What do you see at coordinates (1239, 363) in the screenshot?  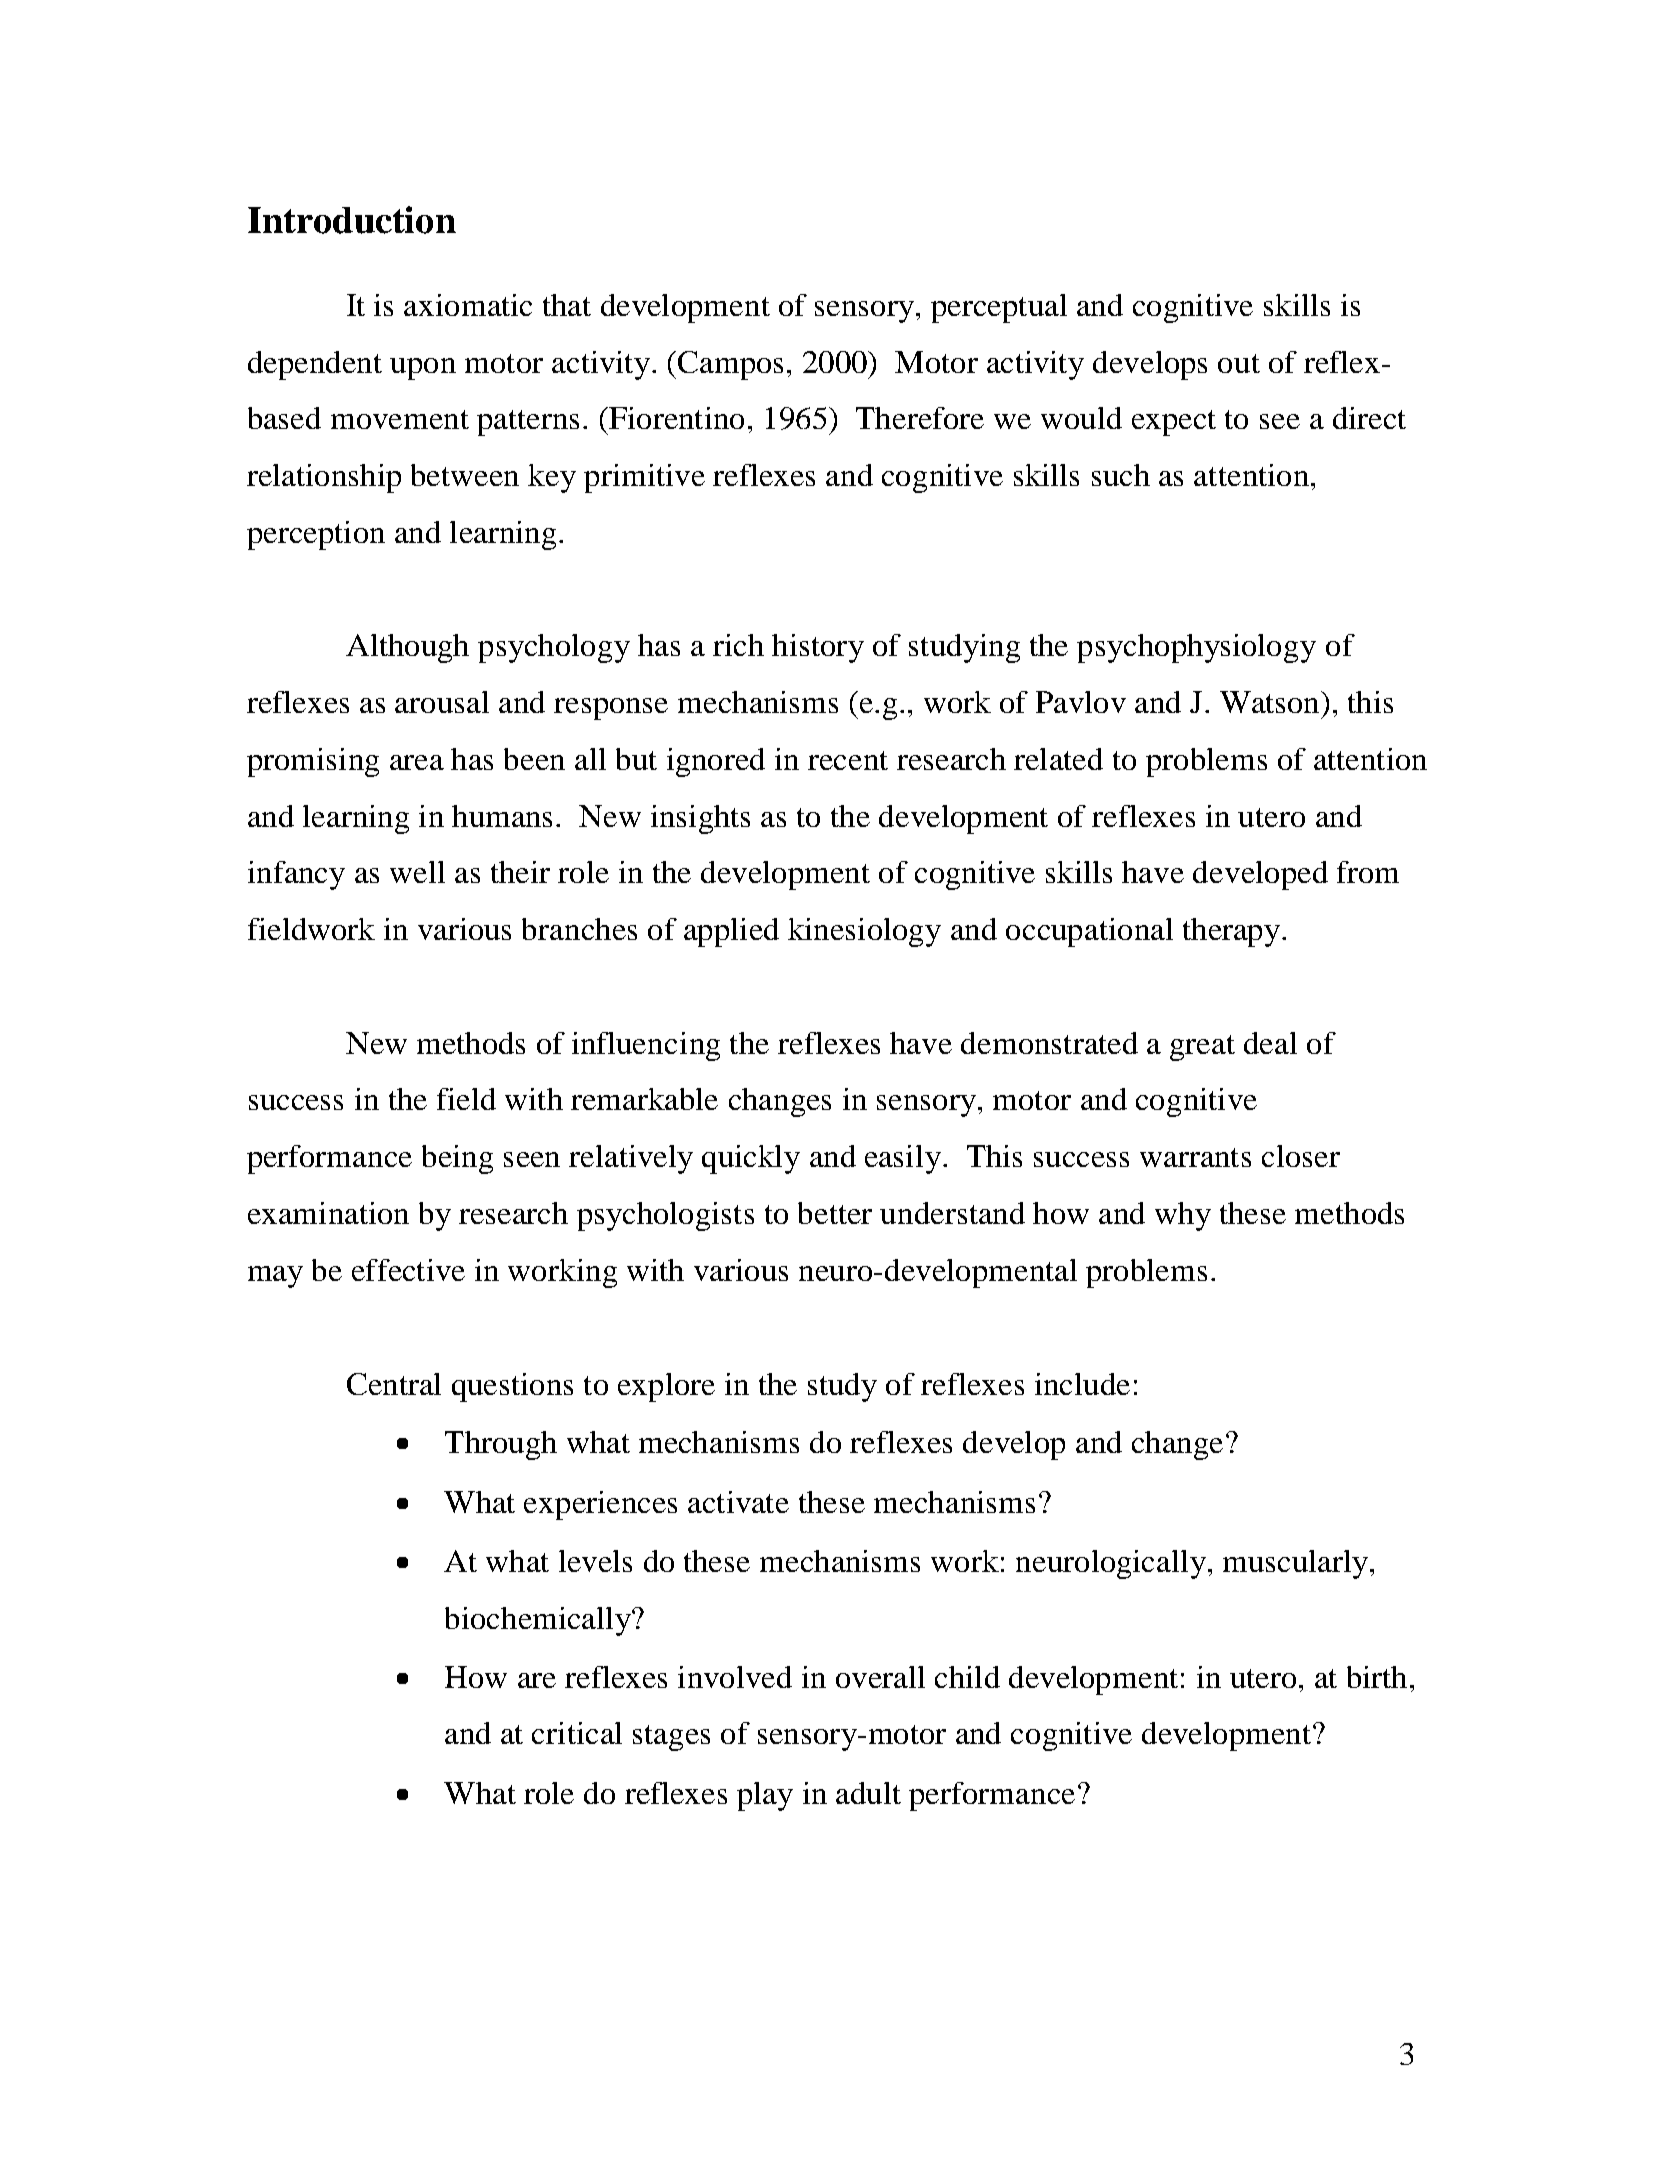 I see `out` at bounding box center [1239, 363].
